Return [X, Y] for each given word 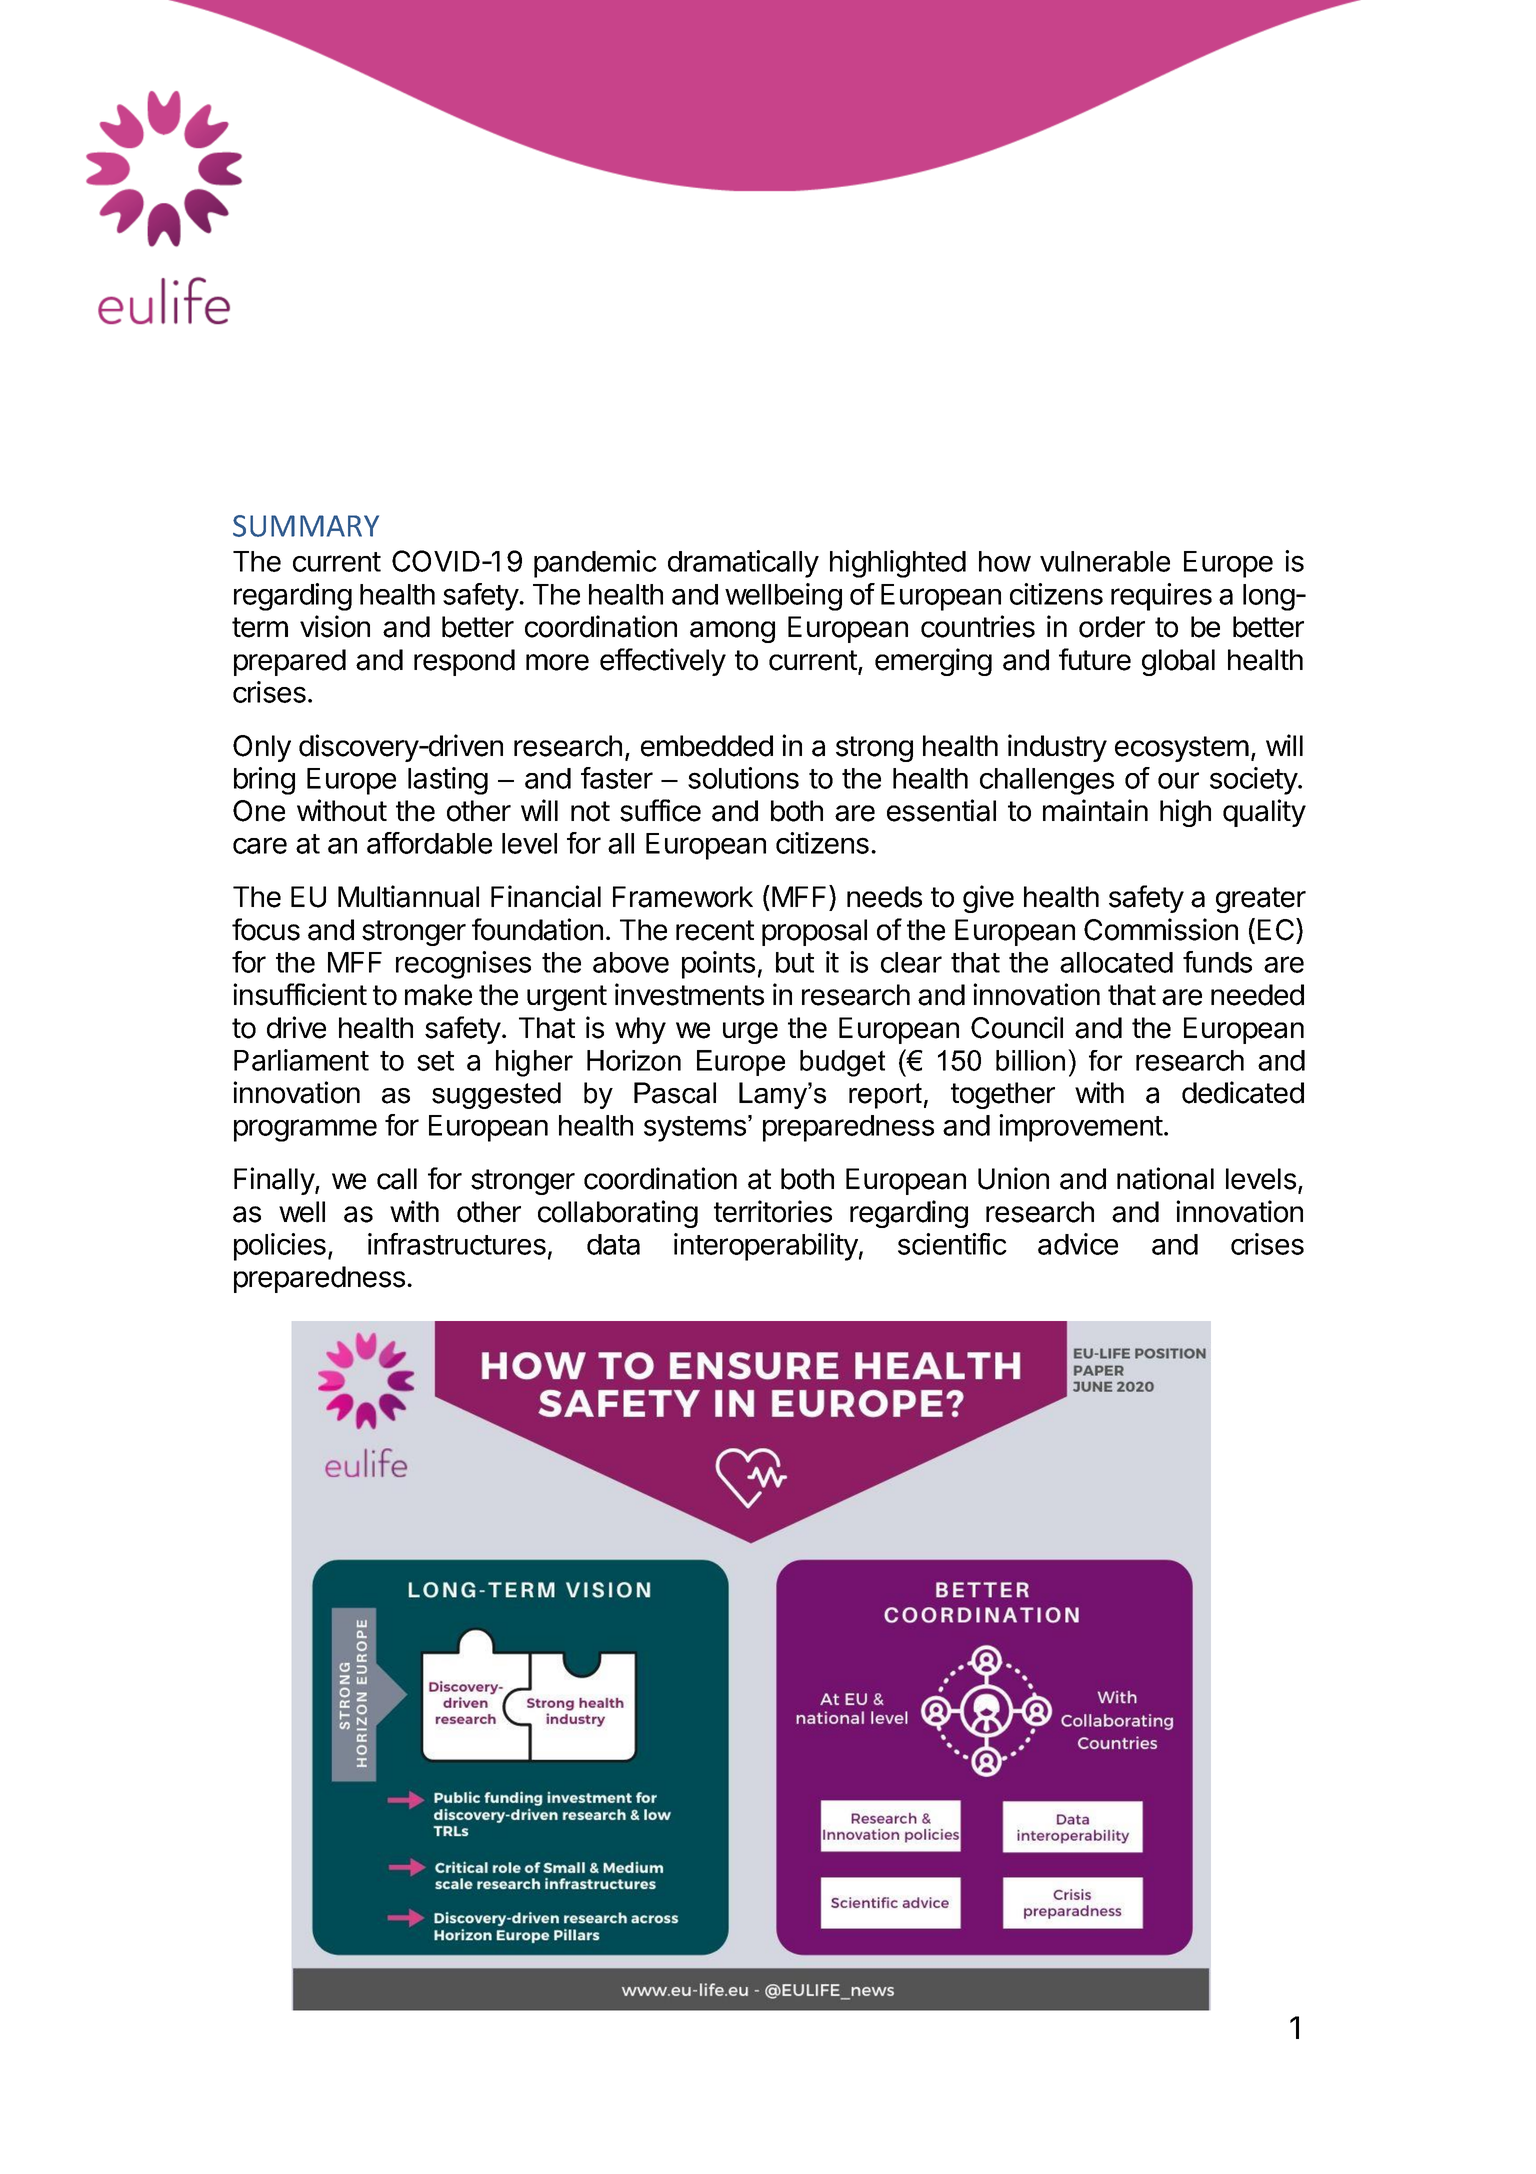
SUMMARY [306, 526]
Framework [683, 897]
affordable [429, 843]
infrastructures [457, 1244]
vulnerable [1105, 561]
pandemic [595, 564]
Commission [1161, 929]
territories [773, 1211]
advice [1078, 1244]
